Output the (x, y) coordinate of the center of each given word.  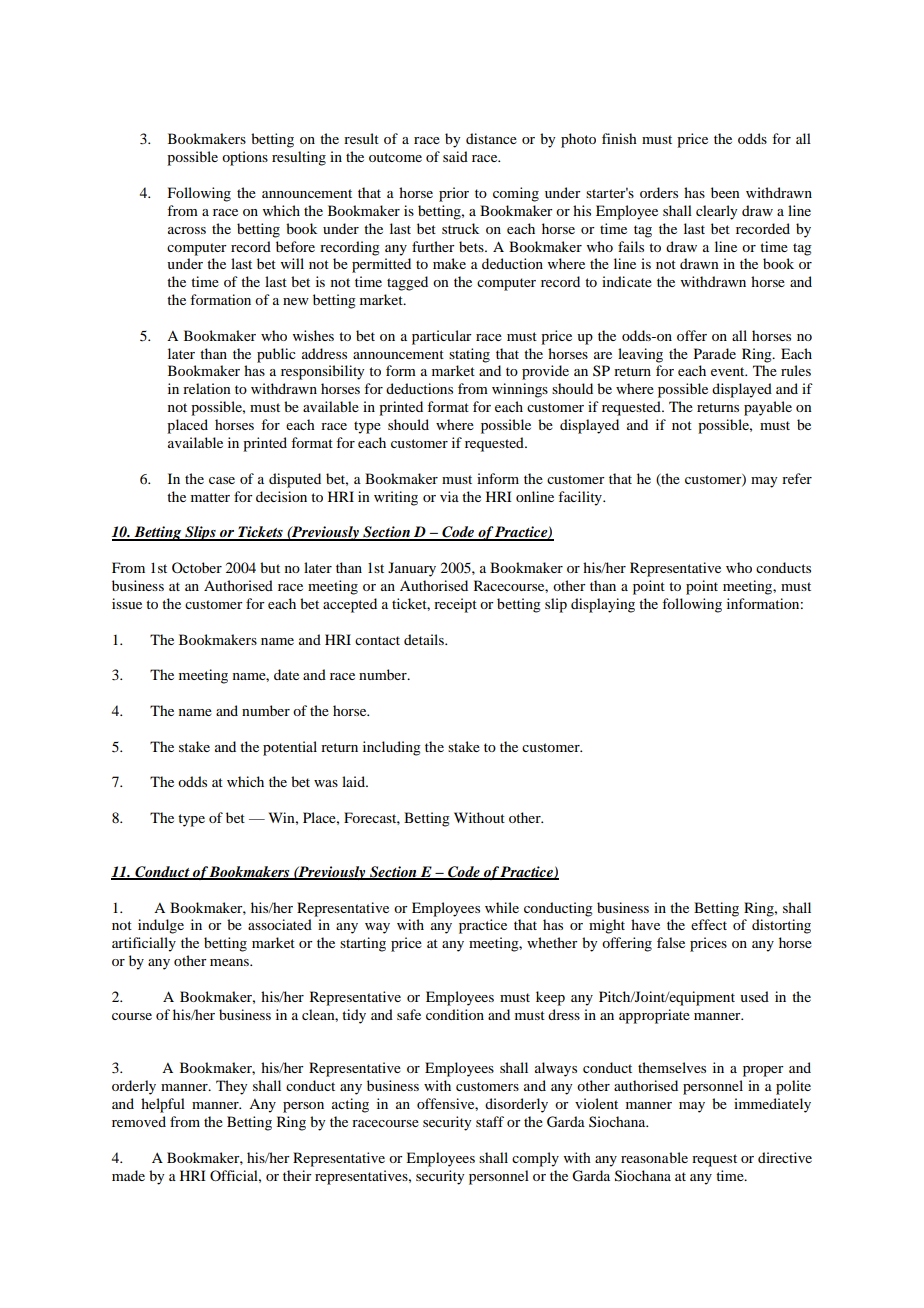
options (245, 158)
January (412, 569)
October (197, 567)
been (725, 192)
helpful (163, 1105)
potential (290, 748)
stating (469, 355)
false (671, 942)
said (455, 156)
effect (709, 924)
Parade (715, 353)
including (392, 748)
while (502, 907)
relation (207, 388)
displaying (603, 605)
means (230, 962)
